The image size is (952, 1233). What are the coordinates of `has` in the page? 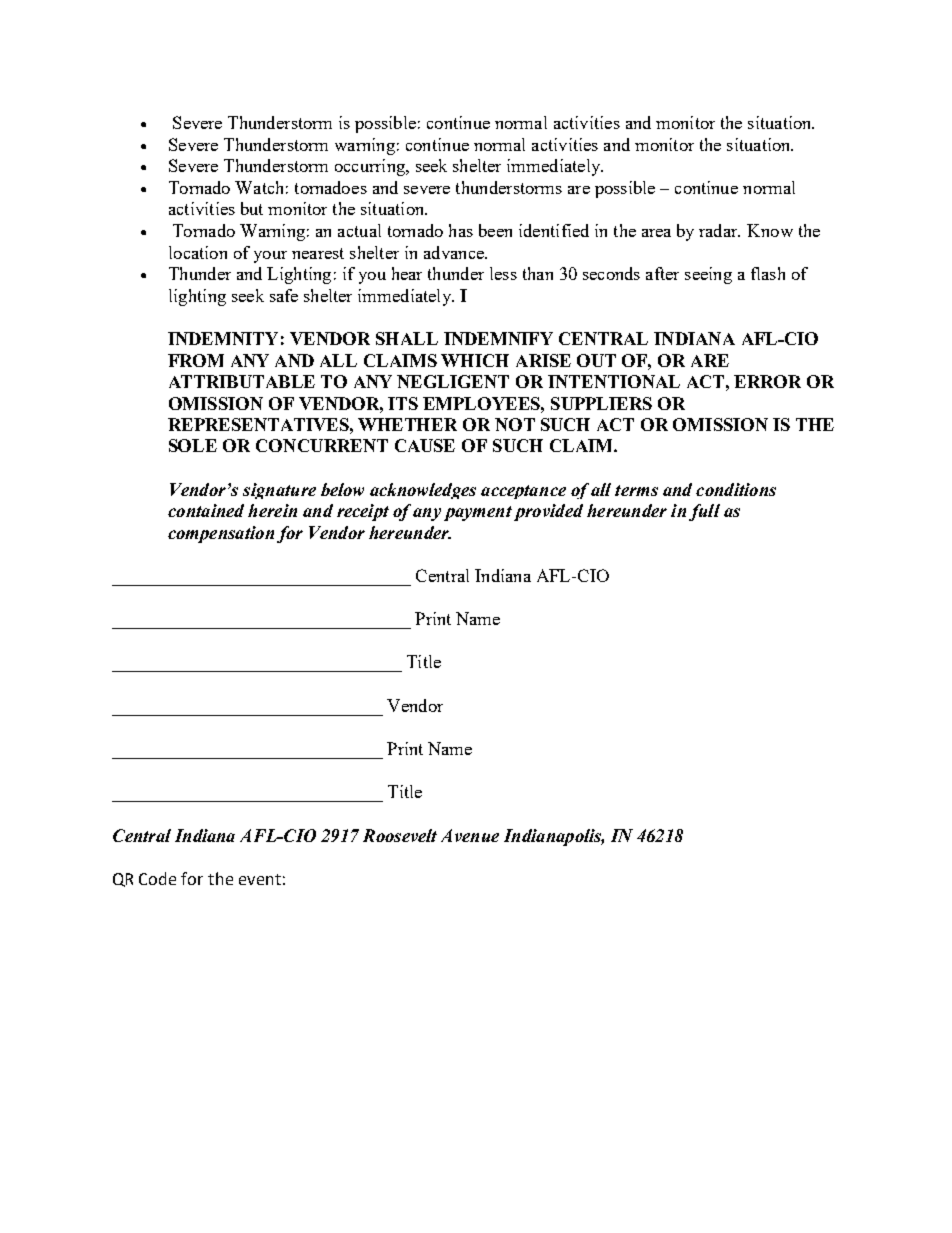 It's located at (461, 230).
